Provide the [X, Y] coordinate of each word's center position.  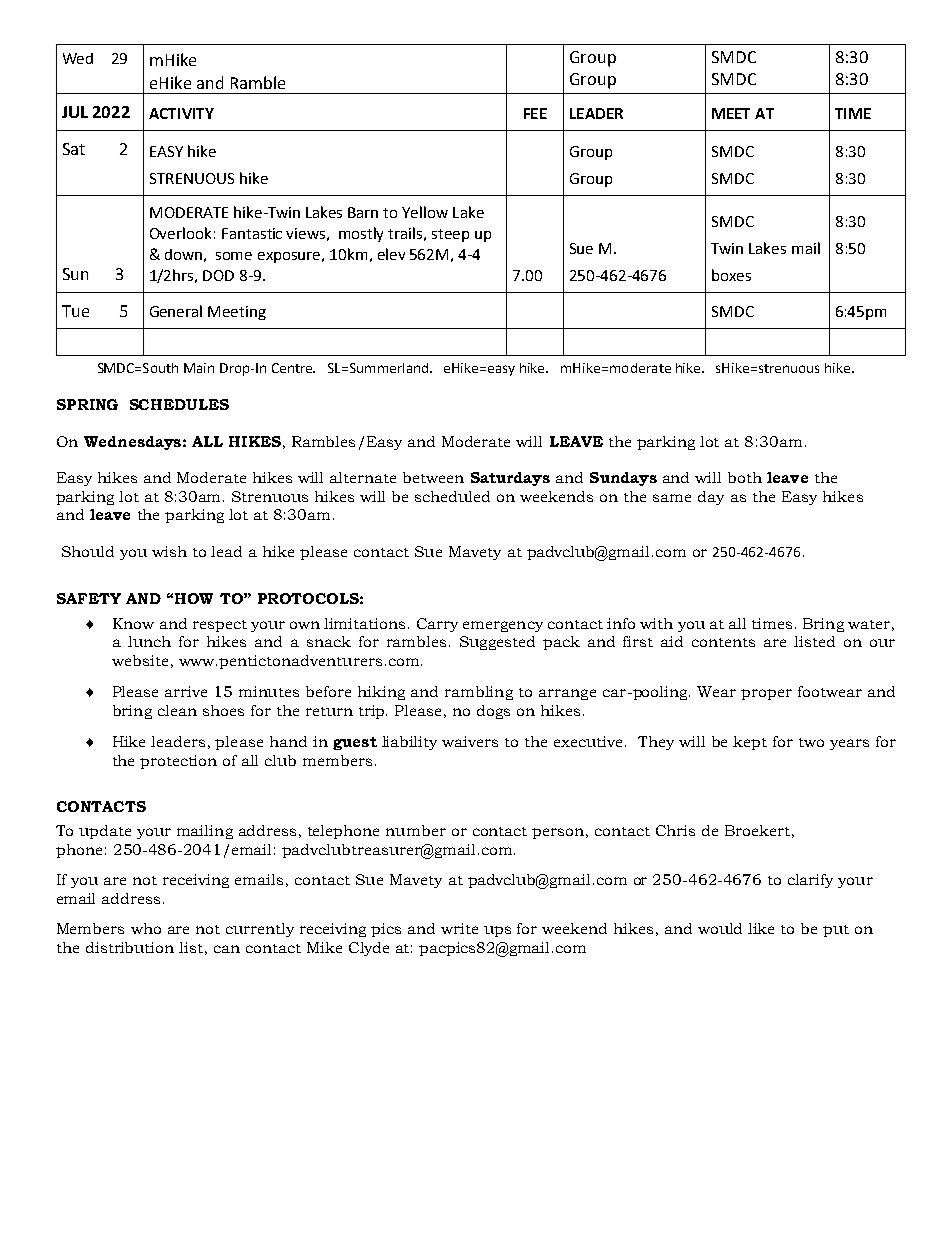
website [140, 660]
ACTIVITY [181, 113]
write [459, 928]
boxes [731, 275]
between [433, 477]
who [146, 928]
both [745, 477]
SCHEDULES [179, 404]
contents [723, 642]
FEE [535, 113]
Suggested [497, 643]
